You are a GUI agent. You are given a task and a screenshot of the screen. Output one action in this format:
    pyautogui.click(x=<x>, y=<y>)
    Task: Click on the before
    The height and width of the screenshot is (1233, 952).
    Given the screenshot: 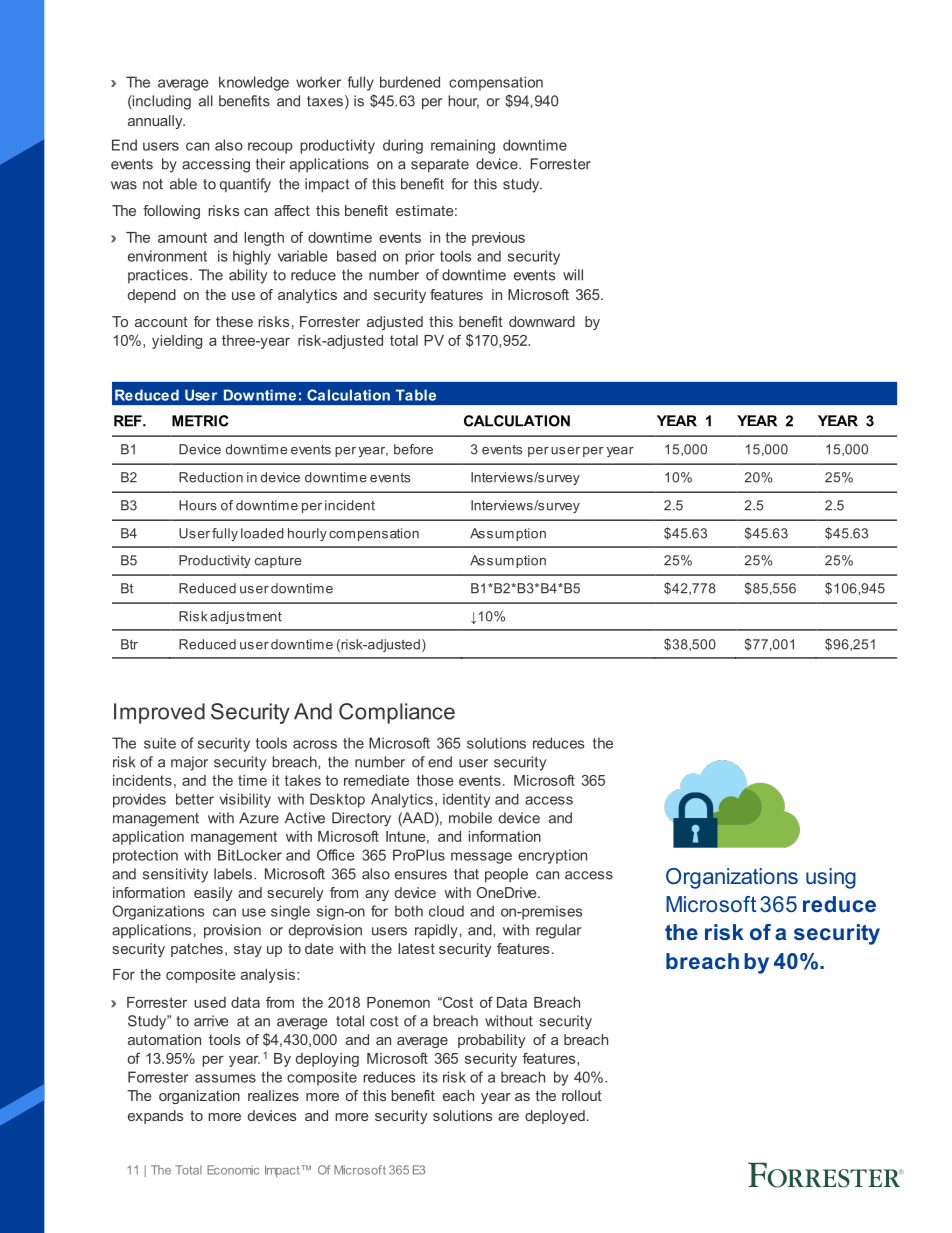 What is the action you would take?
    pyautogui.click(x=413, y=449)
